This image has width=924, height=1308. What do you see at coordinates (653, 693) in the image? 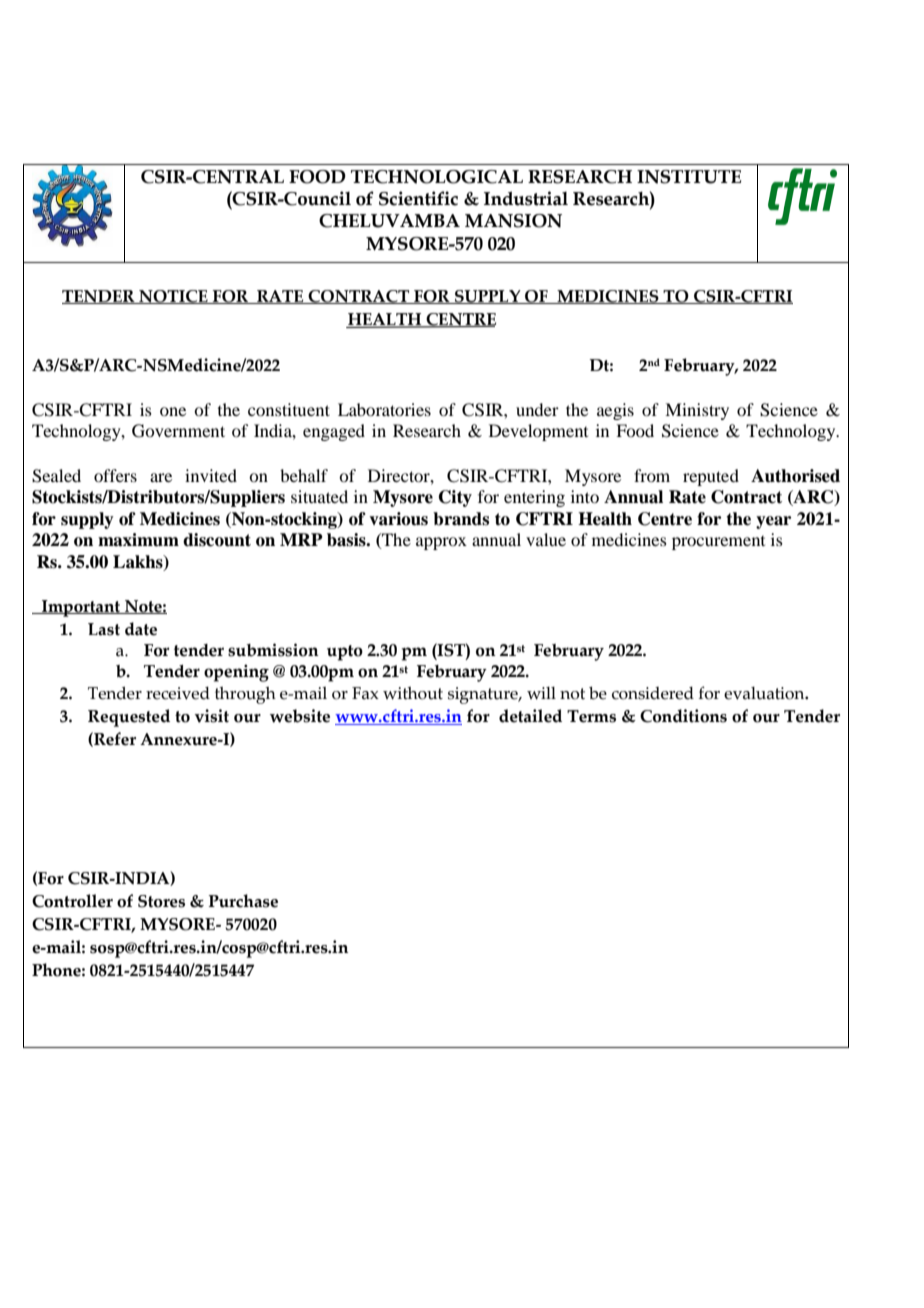
I see `considered` at bounding box center [653, 693].
